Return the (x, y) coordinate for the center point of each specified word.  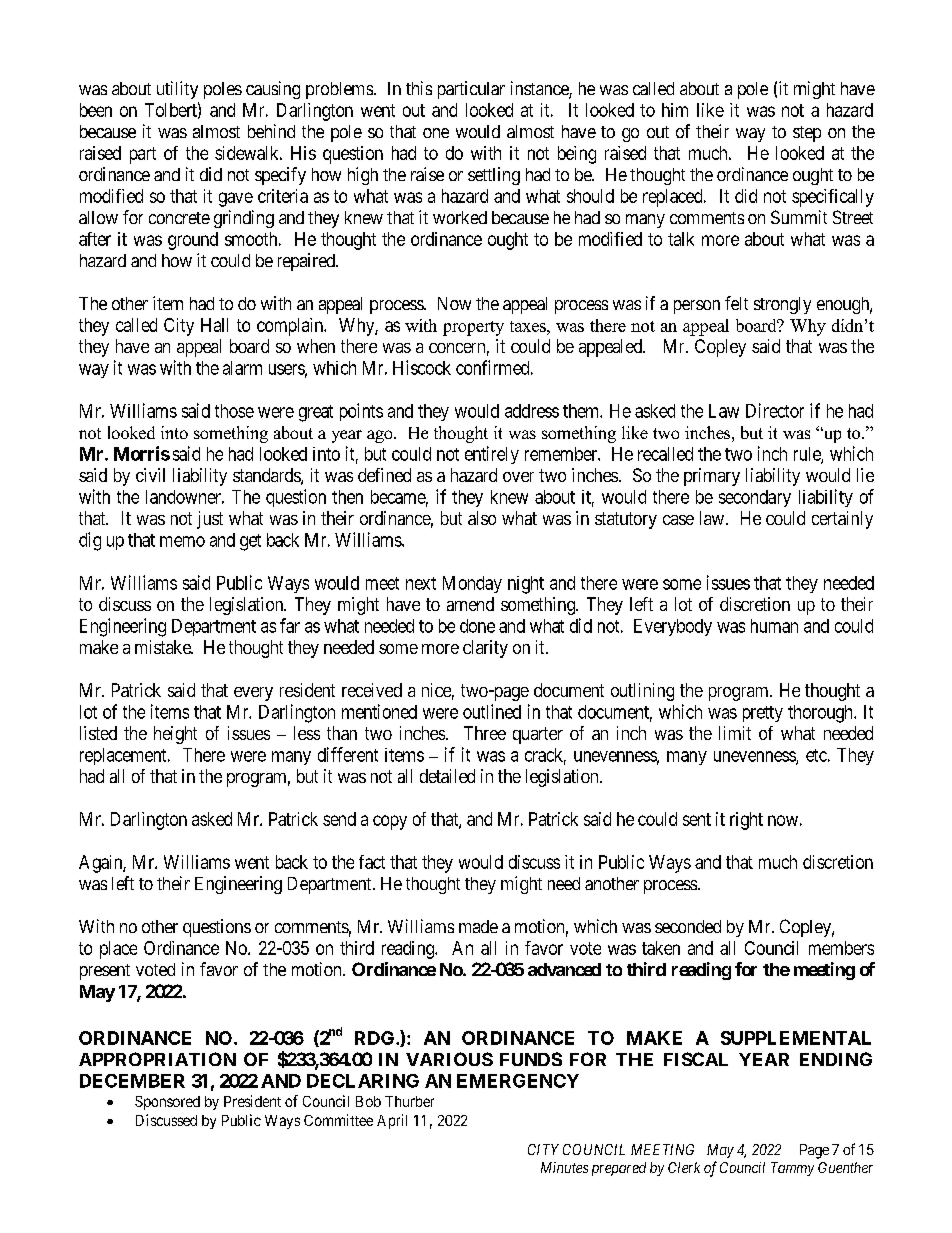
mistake (164, 647)
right (746, 821)
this (419, 88)
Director (775, 410)
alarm (242, 368)
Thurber (409, 1101)
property (473, 328)
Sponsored (167, 1103)
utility (177, 90)
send (339, 819)
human (774, 626)
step (807, 134)
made (478, 926)
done (477, 626)
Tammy (792, 1169)
